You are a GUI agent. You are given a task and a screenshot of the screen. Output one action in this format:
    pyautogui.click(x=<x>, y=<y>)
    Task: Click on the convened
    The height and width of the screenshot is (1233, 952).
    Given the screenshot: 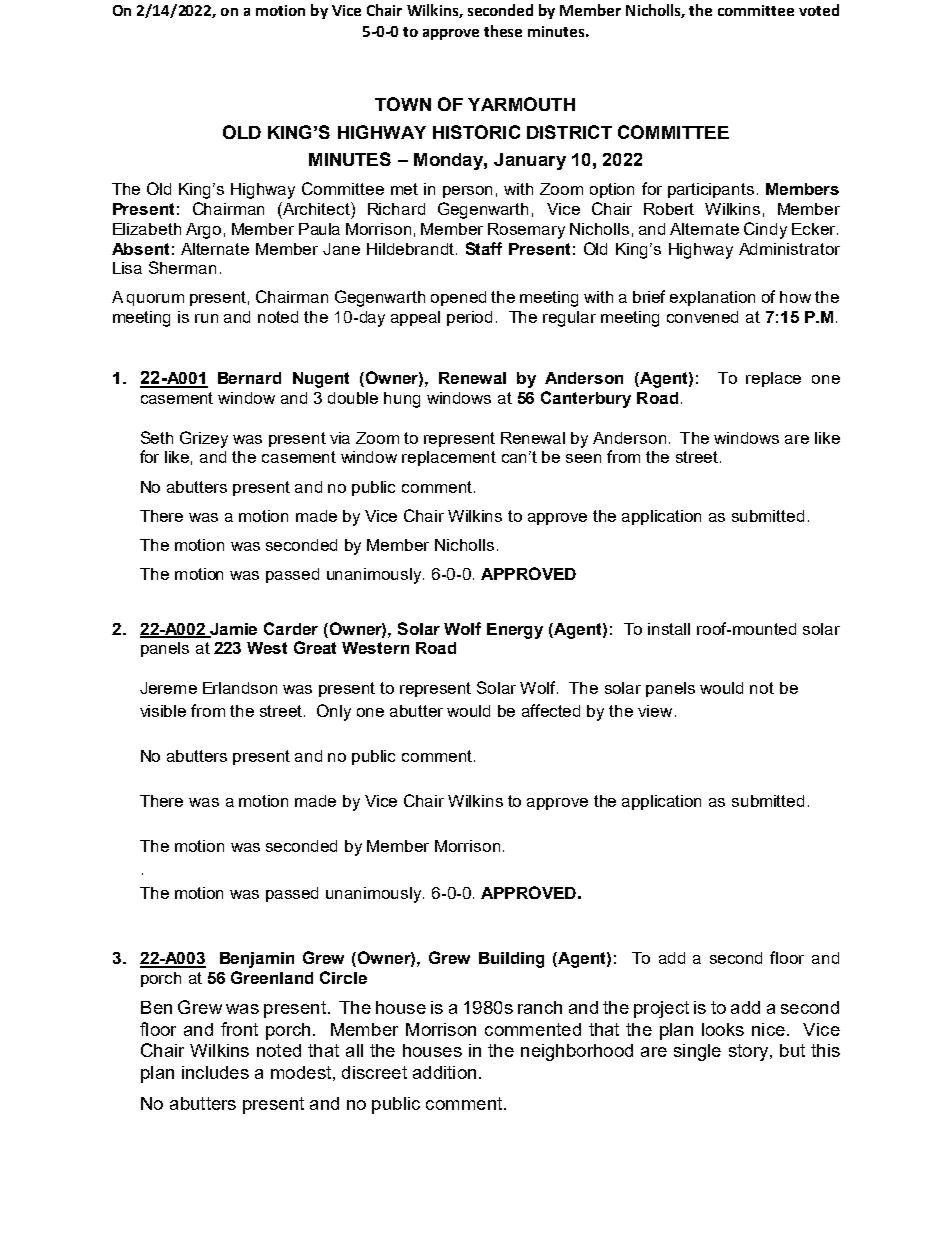 What is the action you would take?
    pyautogui.click(x=702, y=317)
